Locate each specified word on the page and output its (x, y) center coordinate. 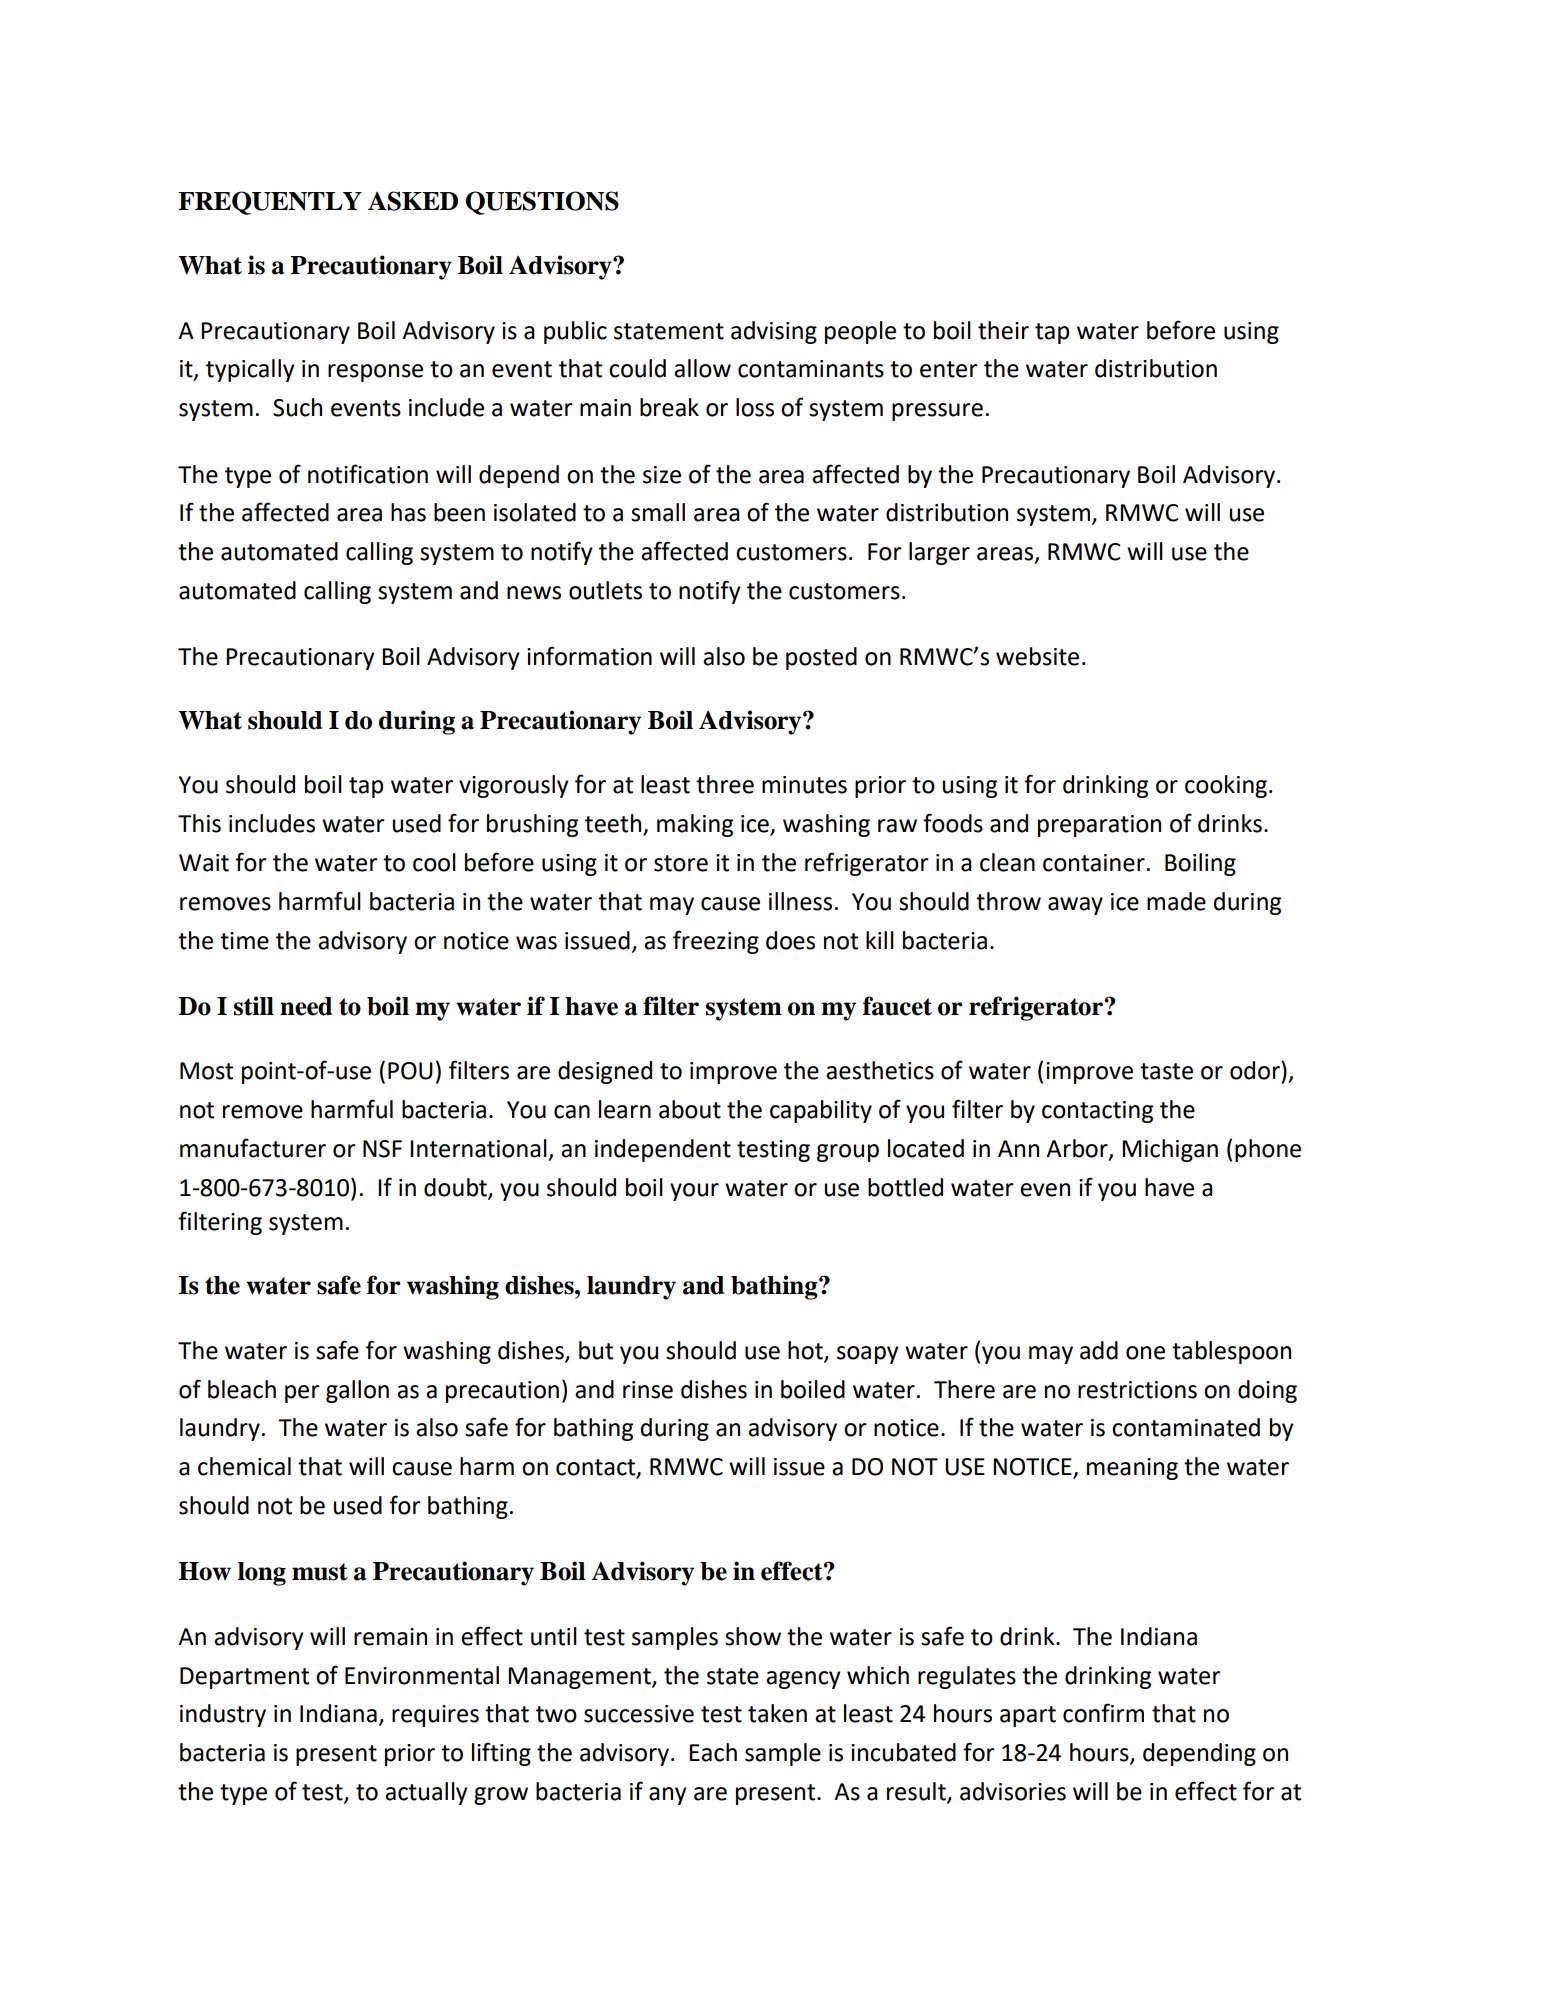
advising (774, 332)
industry (223, 1715)
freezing (716, 942)
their (1003, 330)
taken (777, 1713)
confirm (1103, 1713)
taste (1166, 1071)
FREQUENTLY (270, 203)
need (306, 1006)
